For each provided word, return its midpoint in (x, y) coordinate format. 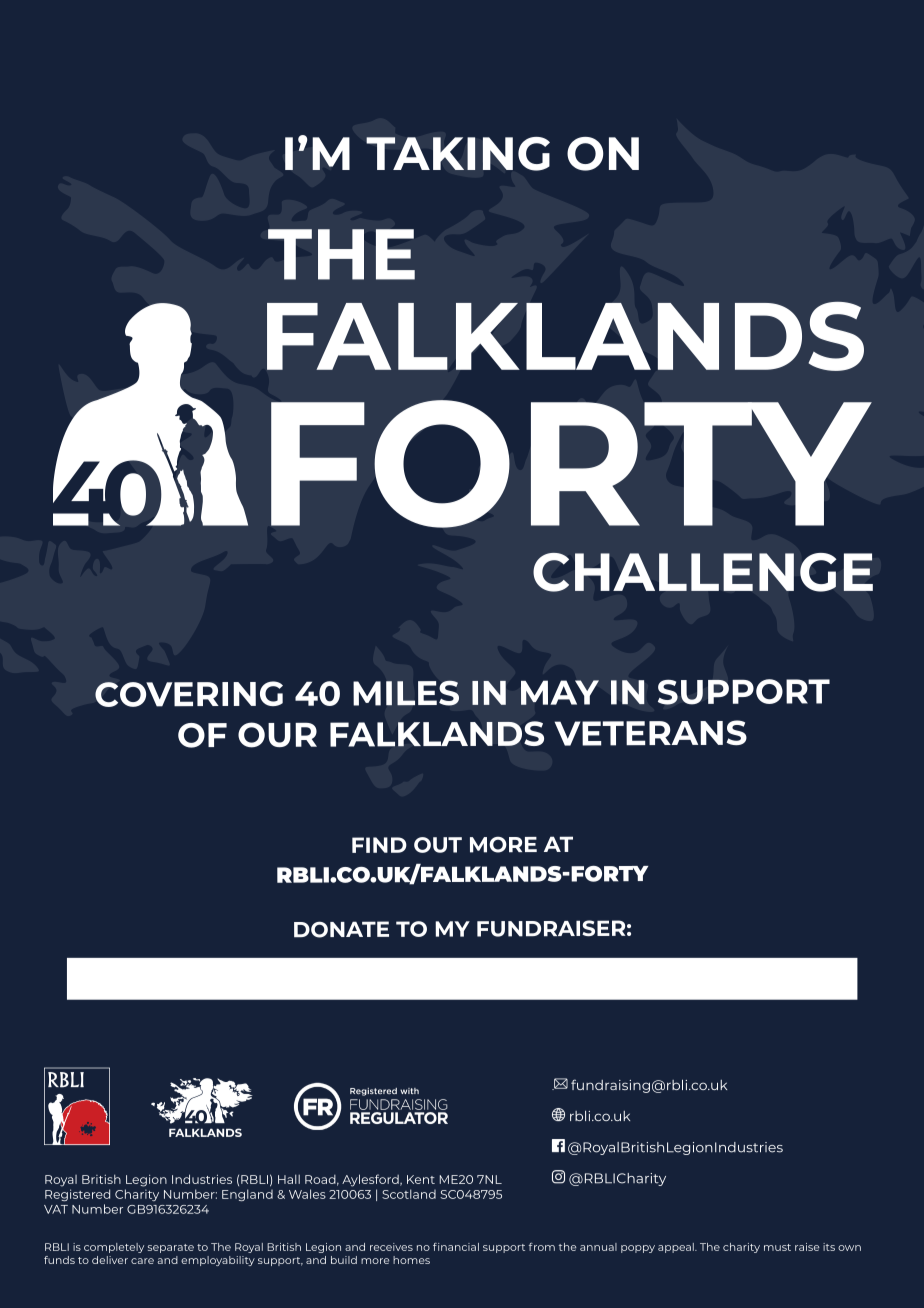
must (777, 1247)
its (829, 1247)
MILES (406, 693)
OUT (438, 845)
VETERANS (651, 733)
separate (171, 1248)
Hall (289, 1179)
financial (456, 1247)
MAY (560, 692)
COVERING (189, 694)
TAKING (458, 154)
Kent (421, 1179)
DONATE (341, 929)
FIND (379, 845)
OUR (277, 735)
